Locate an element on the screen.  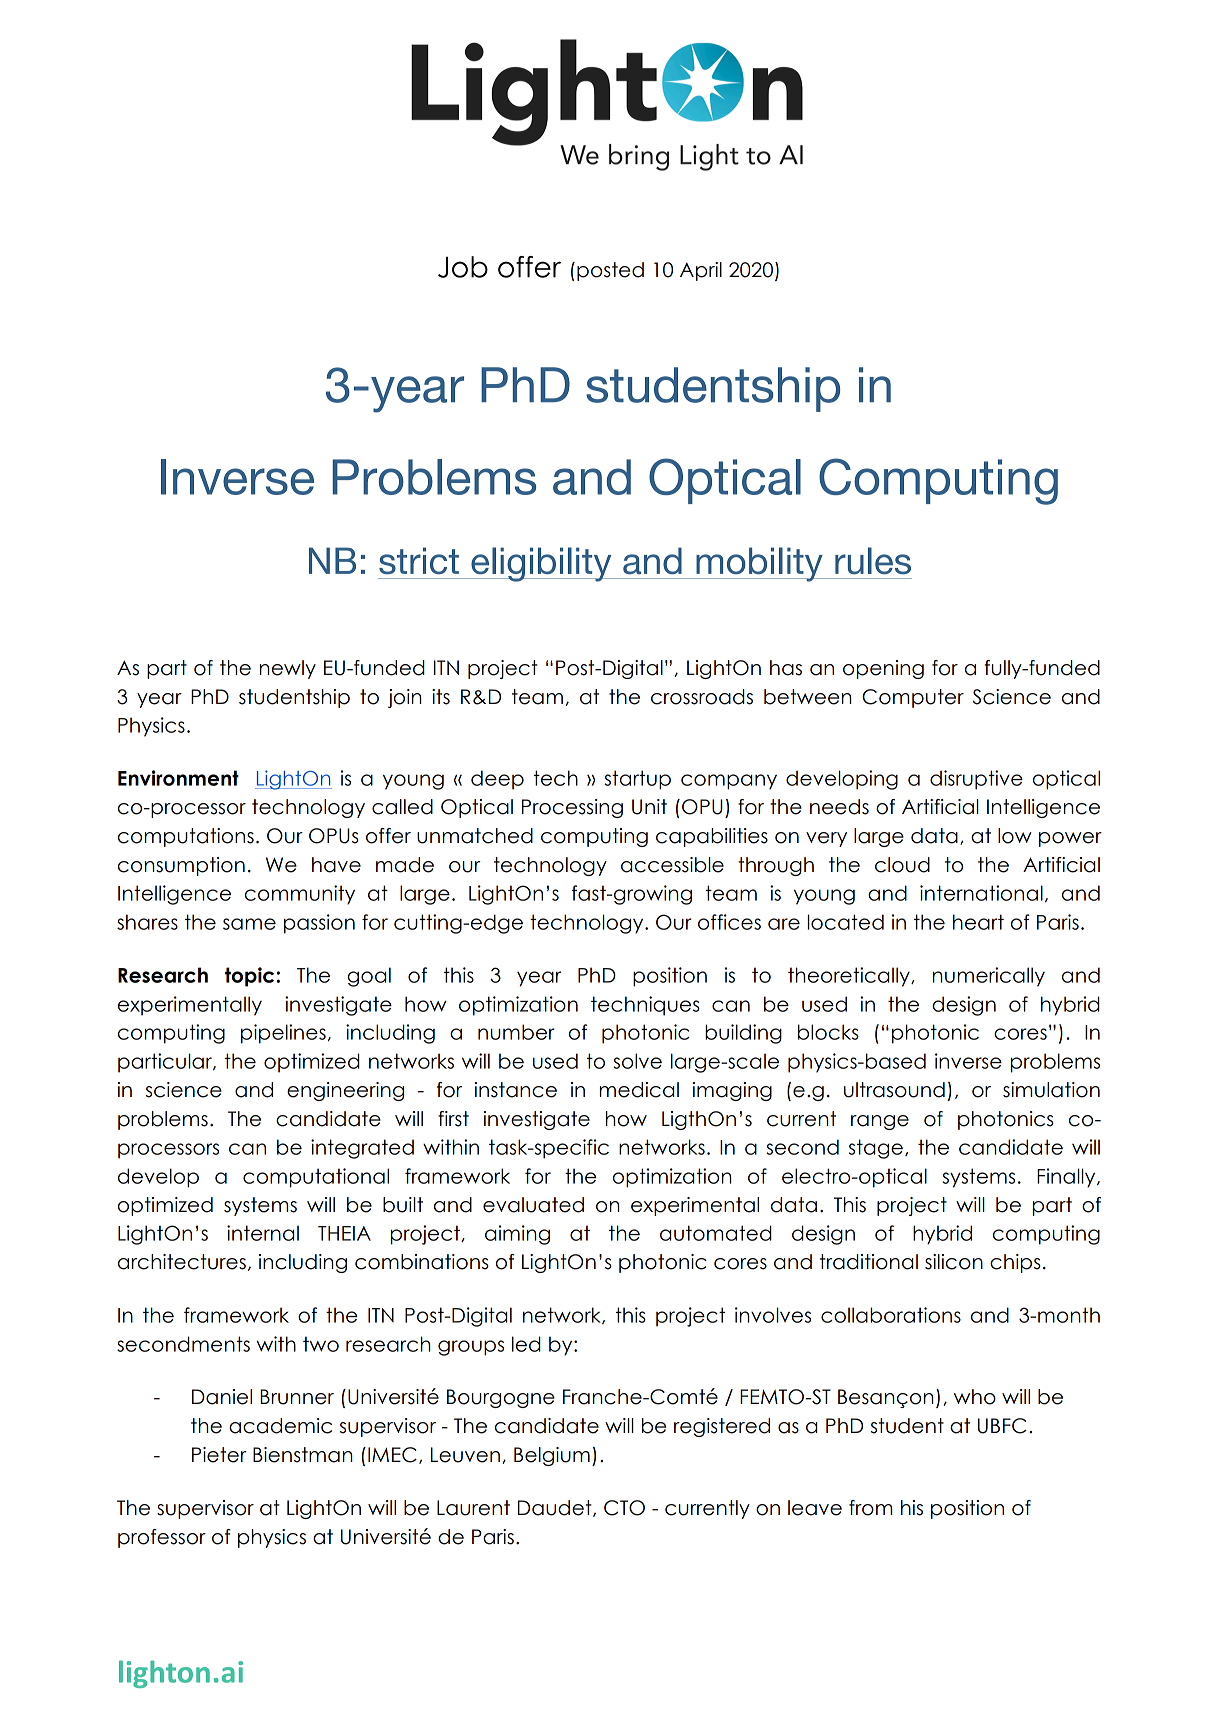
eligibility is located at coordinates (541, 564).
